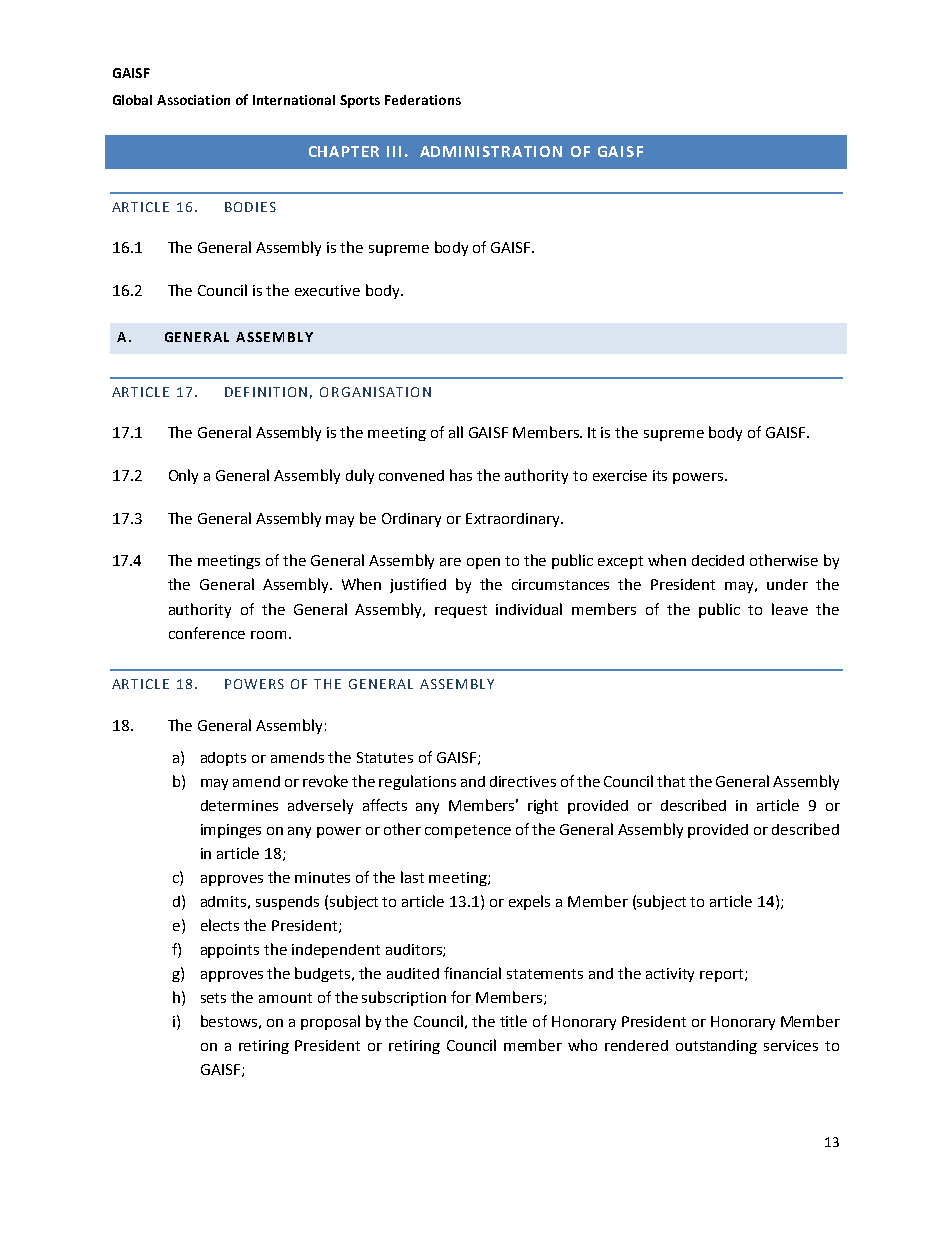 The height and width of the screenshot is (1233, 952). Describe the element at coordinates (491, 151) in the screenshot. I see `ADMINISTRATION` at that location.
